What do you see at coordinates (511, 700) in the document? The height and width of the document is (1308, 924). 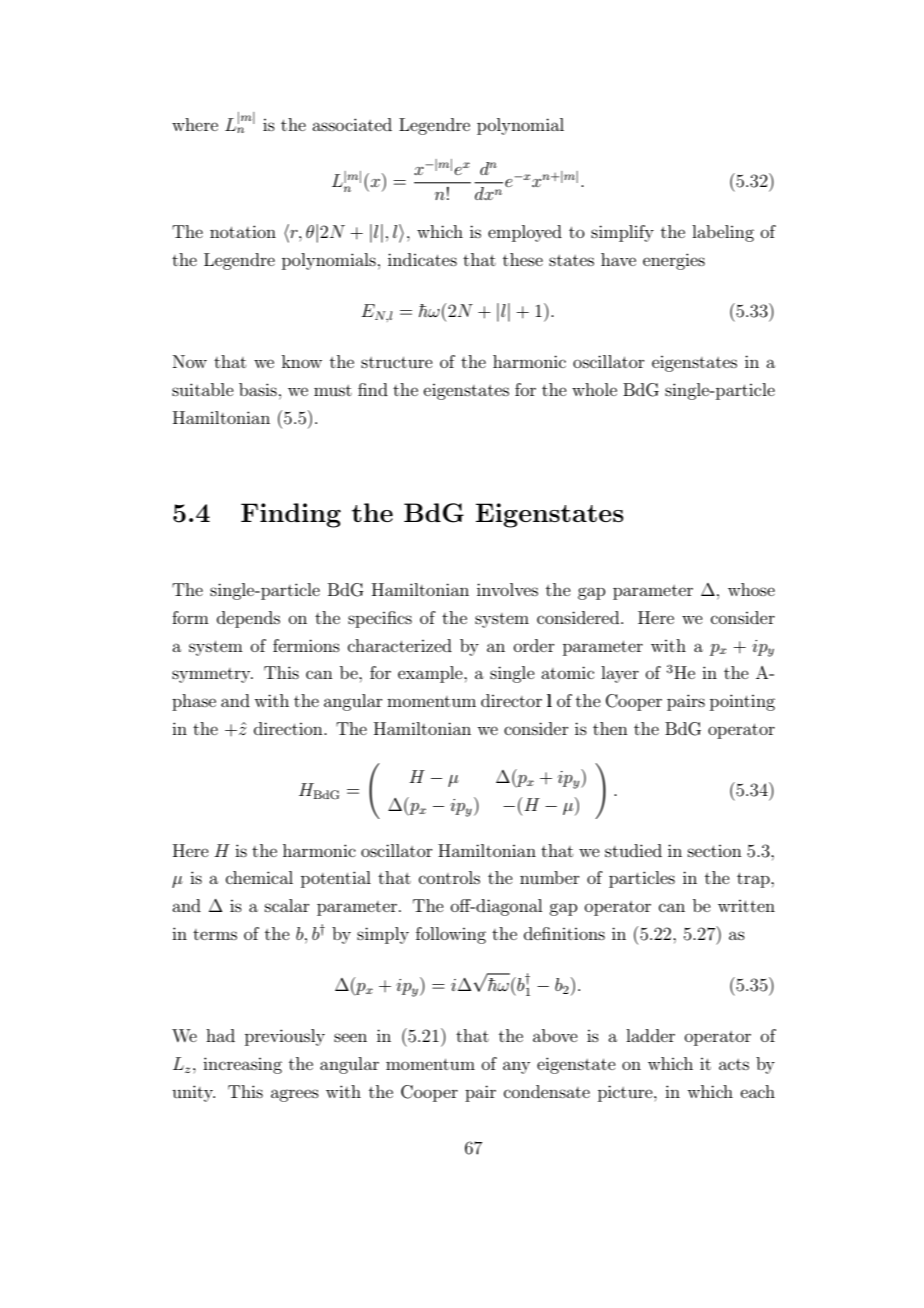 I see `director` at bounding box center [511, 700].
